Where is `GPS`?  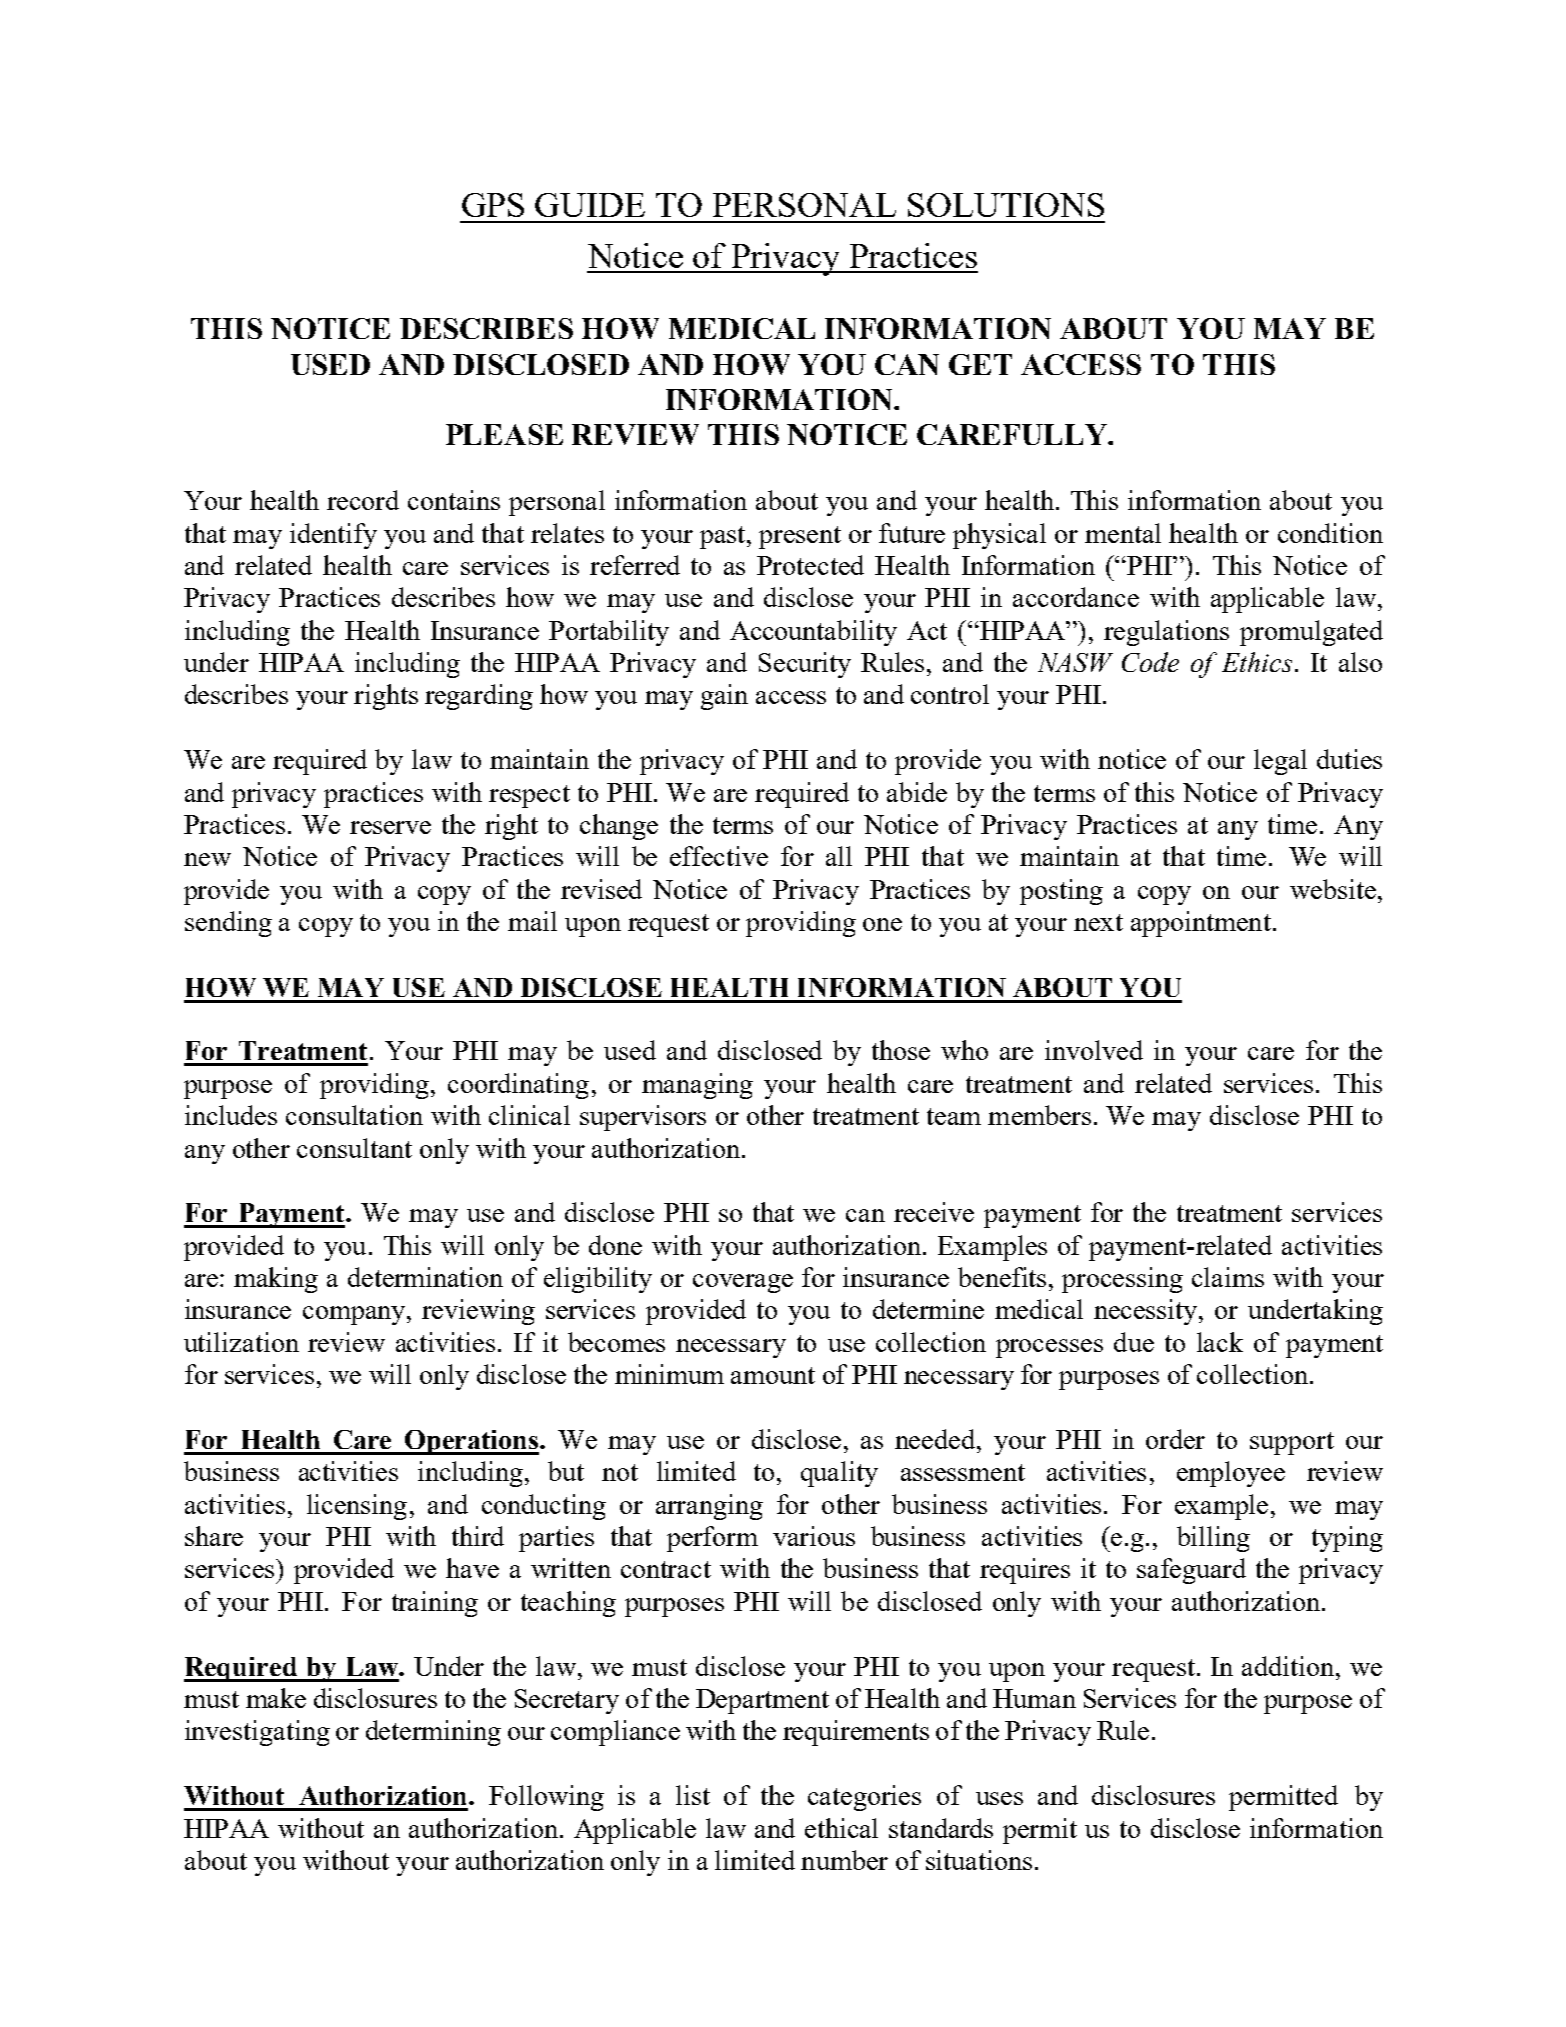 GPS is located at coordinates (493, 205).
